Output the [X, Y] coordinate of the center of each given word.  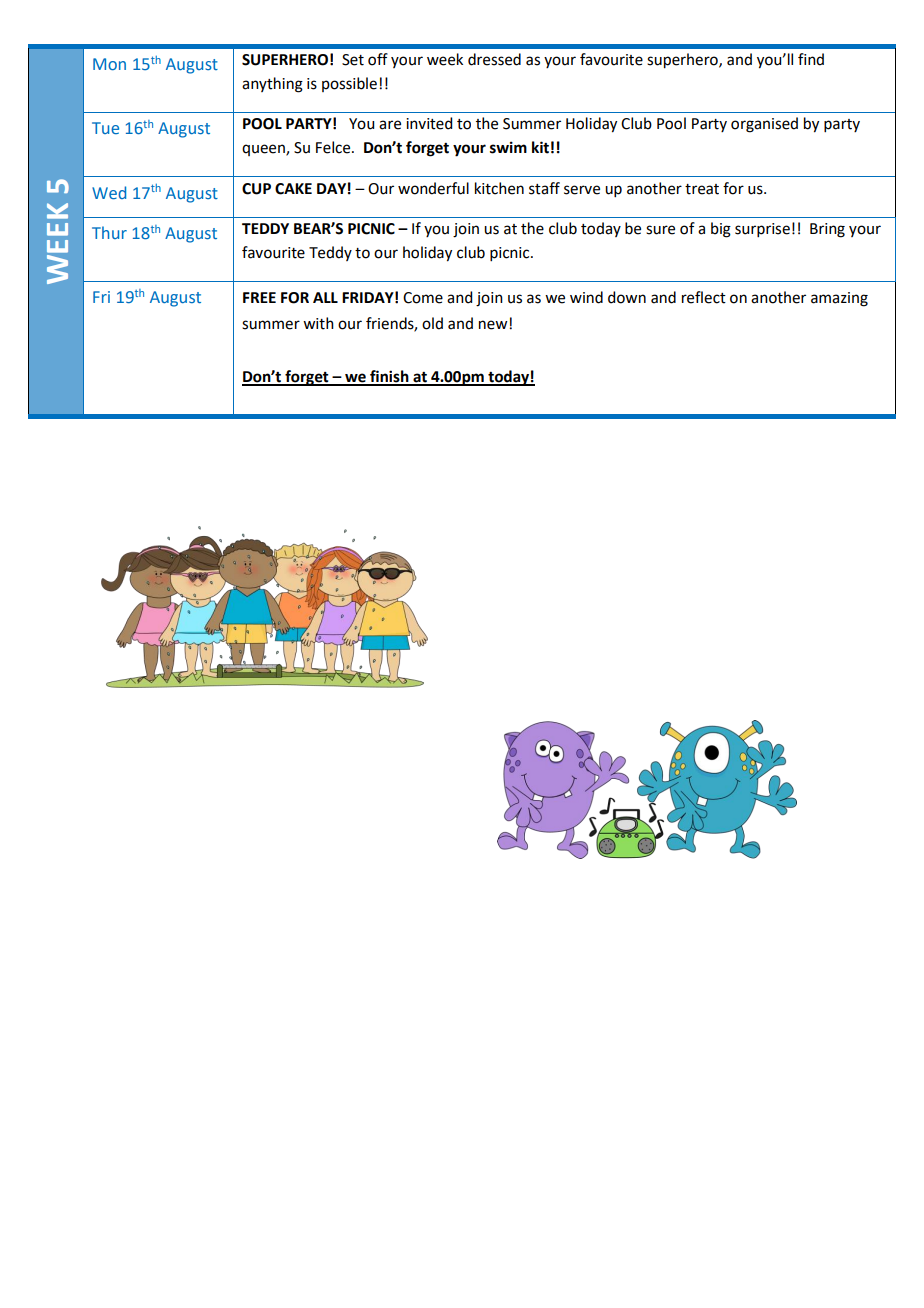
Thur [109, 232]
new [494, 325]
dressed [494, 59]
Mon [109, 64]
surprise [762, 230]
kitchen [499, 188]
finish [389, 377]
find [811, 59]
